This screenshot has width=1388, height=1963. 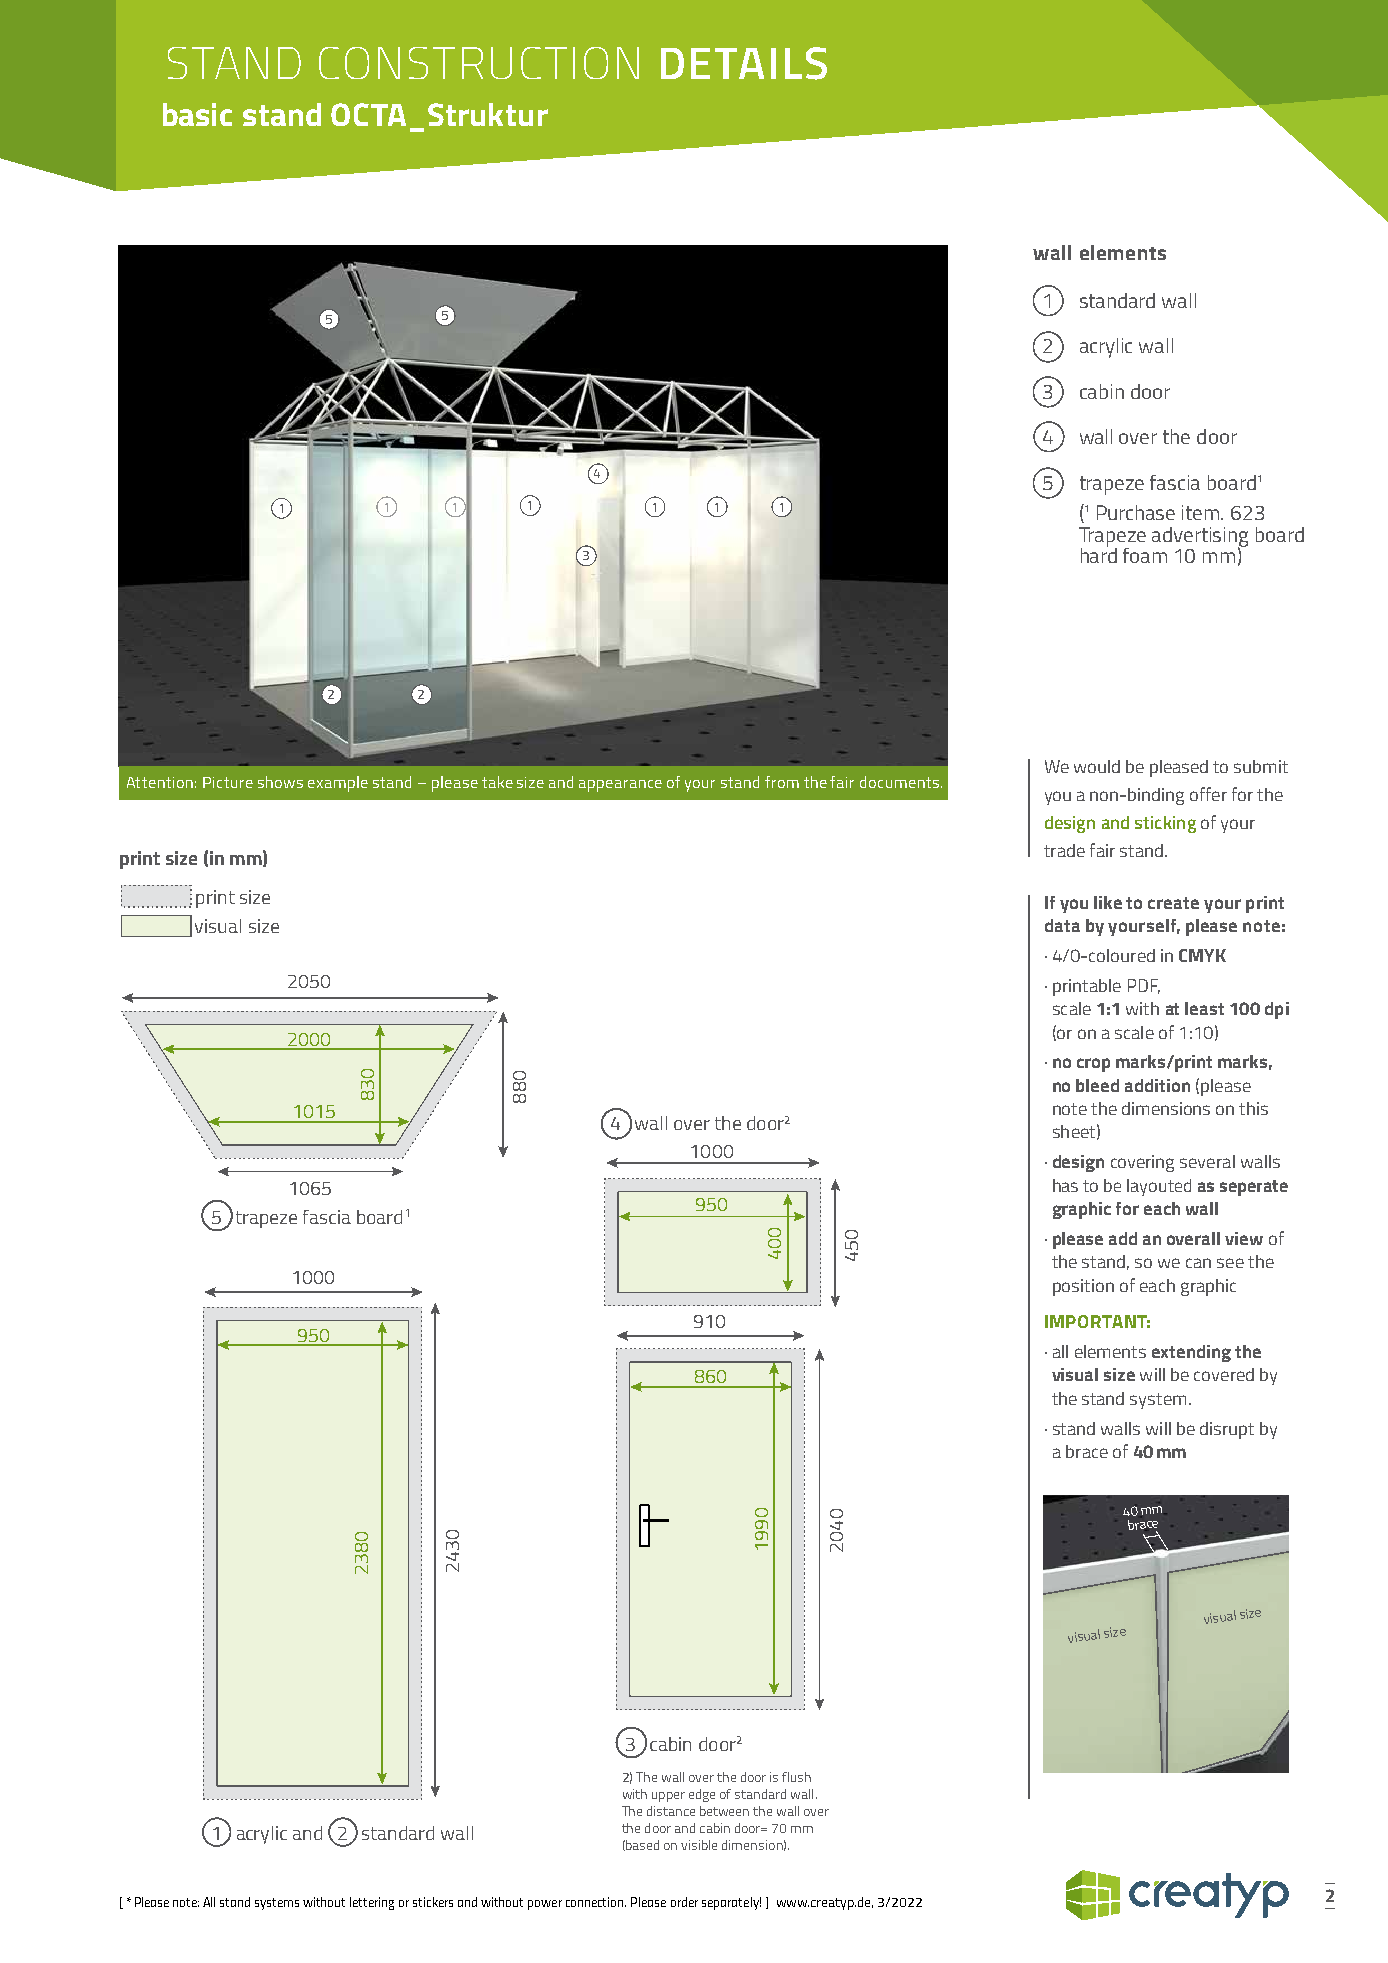 I want to click on lettering, so click(x=372, y=1903).
